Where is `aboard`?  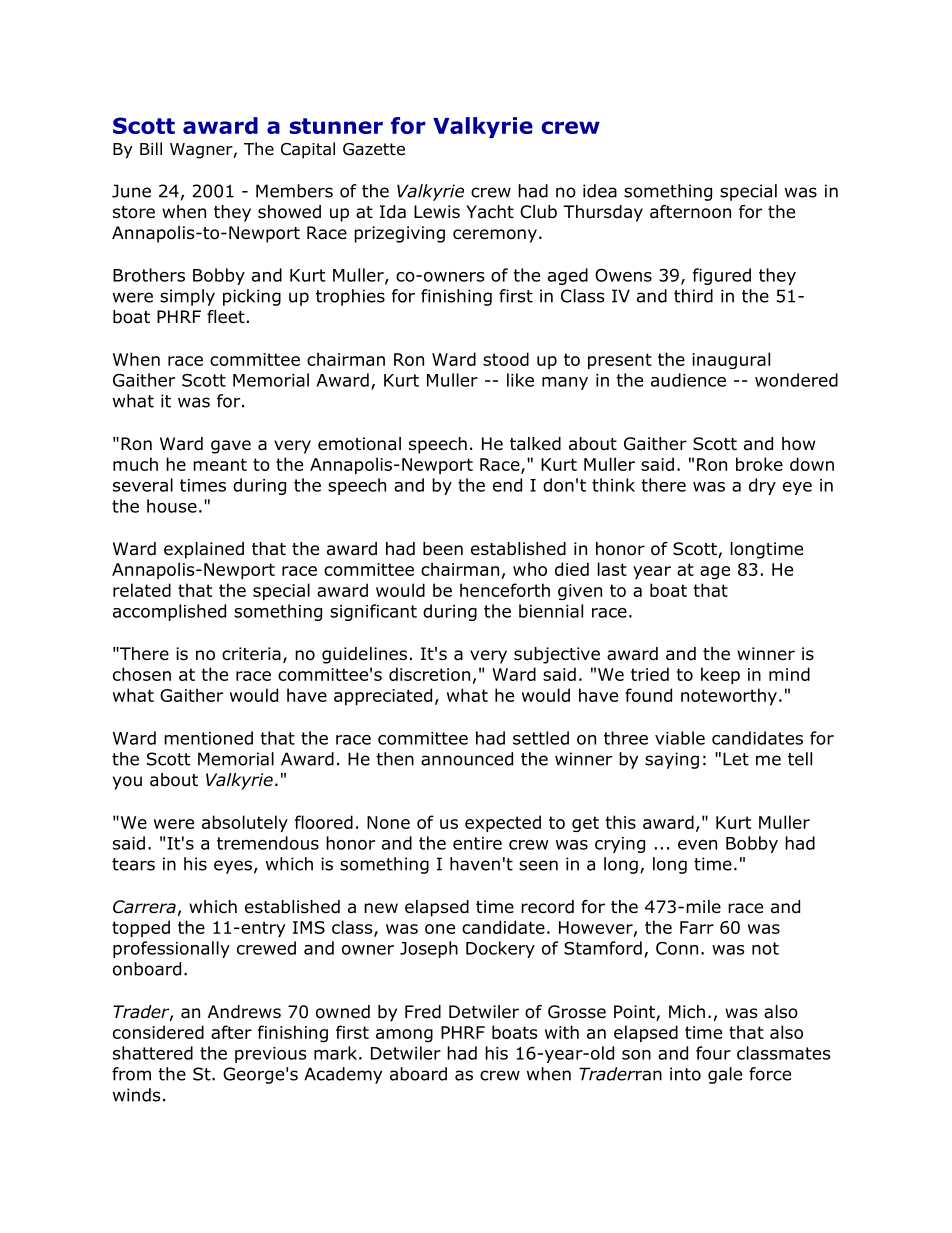 aboard is located at coordinates (418, 1074).
